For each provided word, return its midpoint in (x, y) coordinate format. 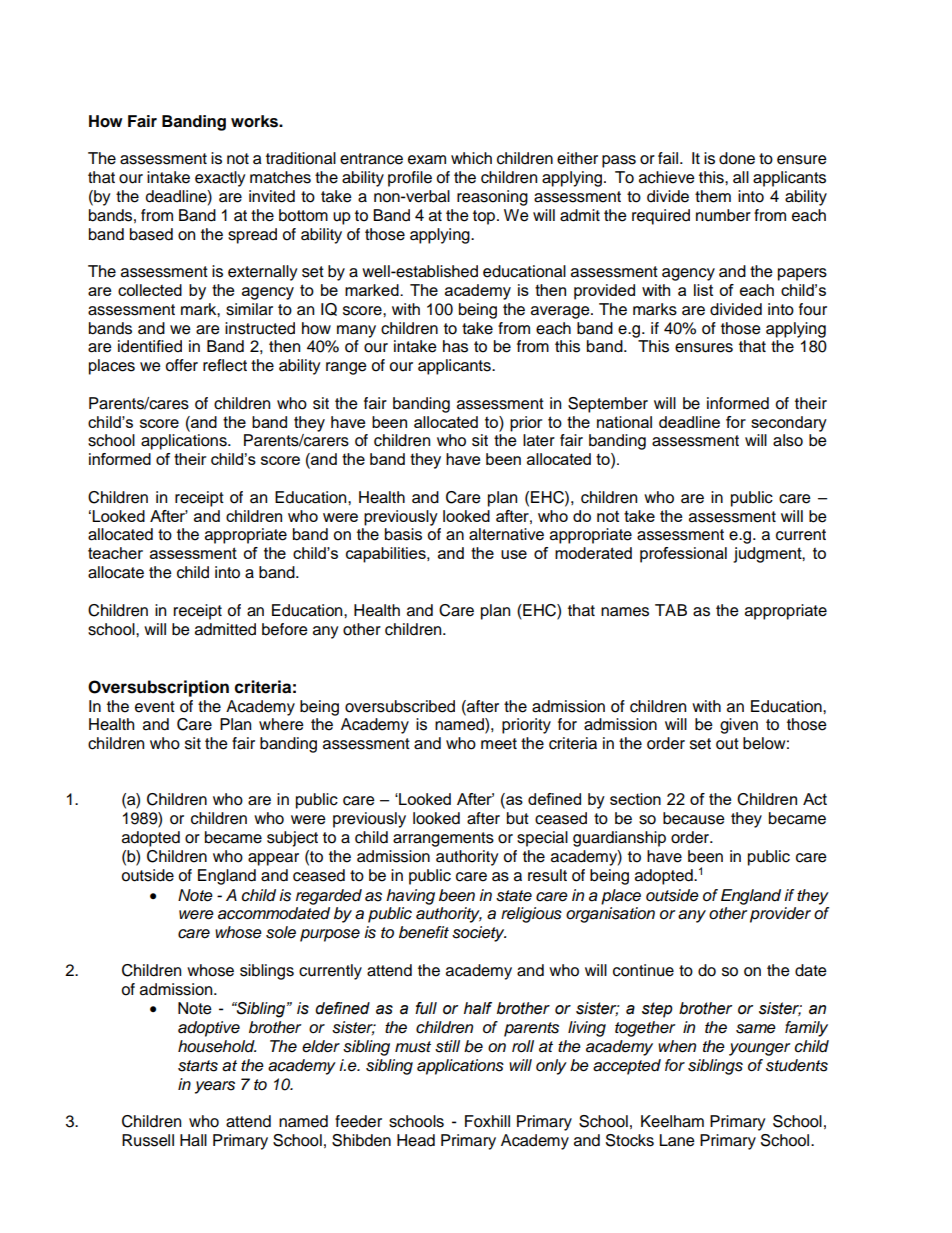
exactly (220, 179)
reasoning (492, 198)
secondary (789, 424)
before (285, 629)
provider (780, 915)
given (739, 726)
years (215, 1087)
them (713, 196)
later (539, 440)
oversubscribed (400, 706)
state (514, 896)
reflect (225, 365)
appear (273, 859)
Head (416, 1140)
